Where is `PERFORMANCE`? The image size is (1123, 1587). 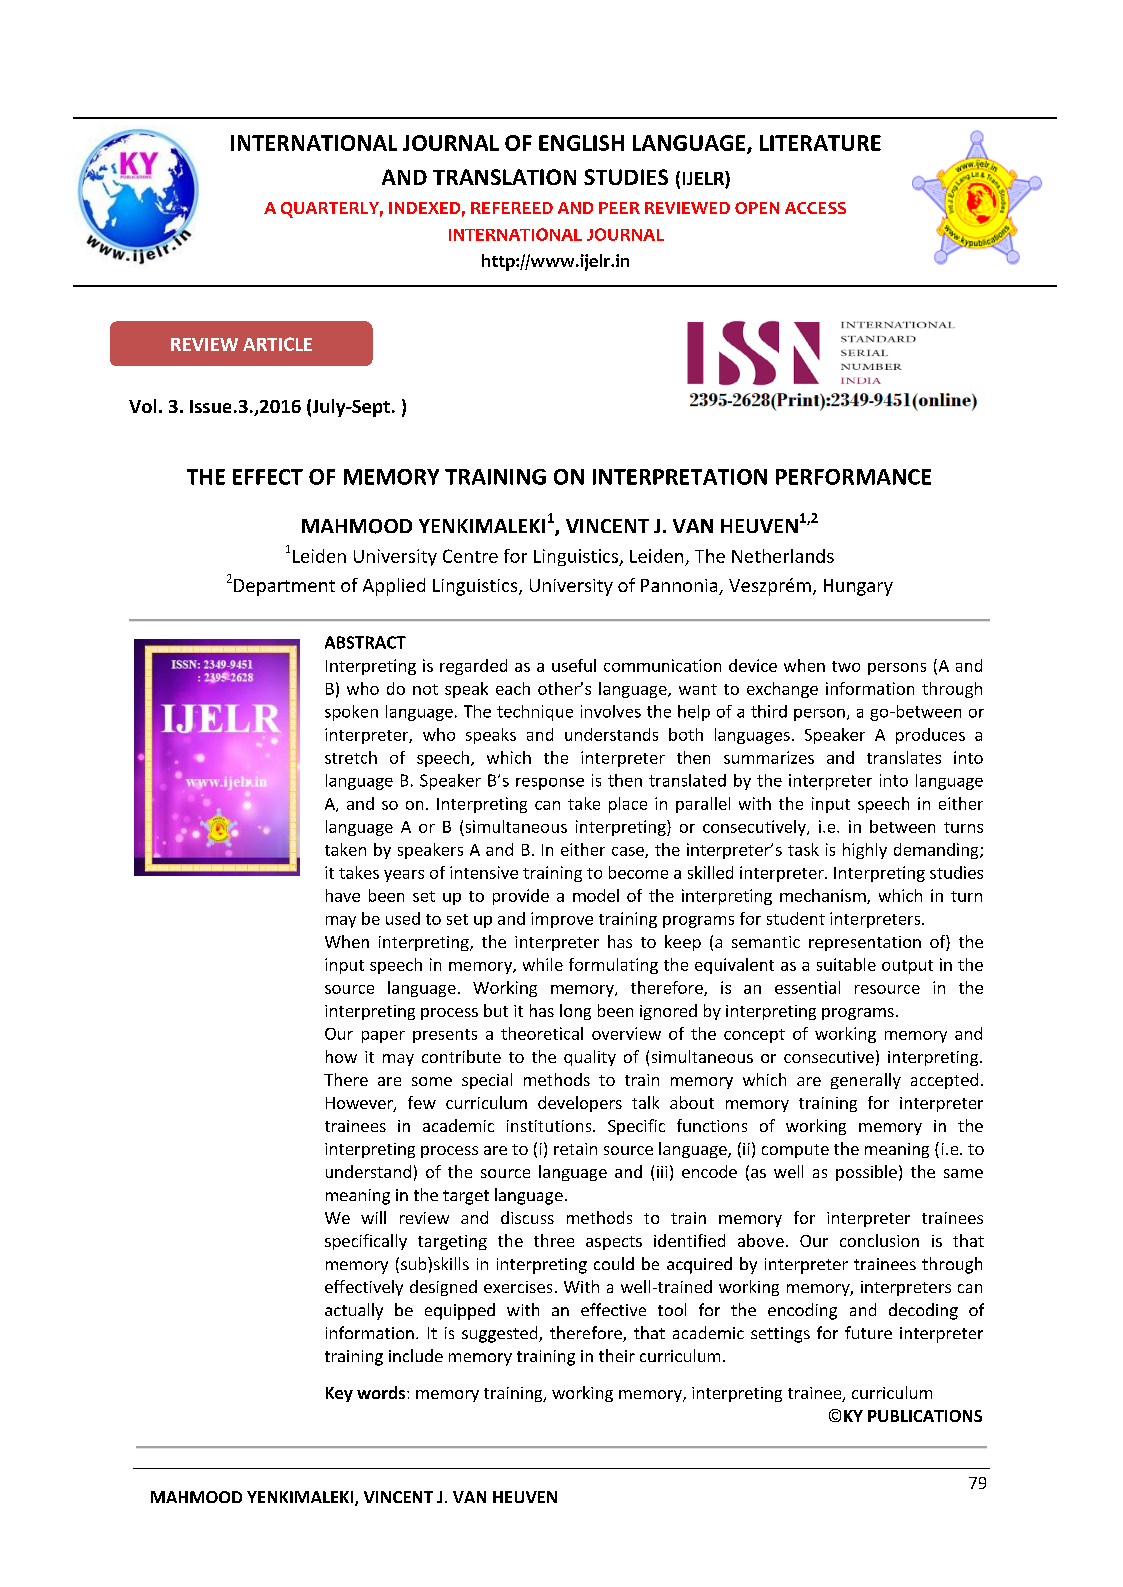 PERFORMANCE is located at coordinates (853, 477).
